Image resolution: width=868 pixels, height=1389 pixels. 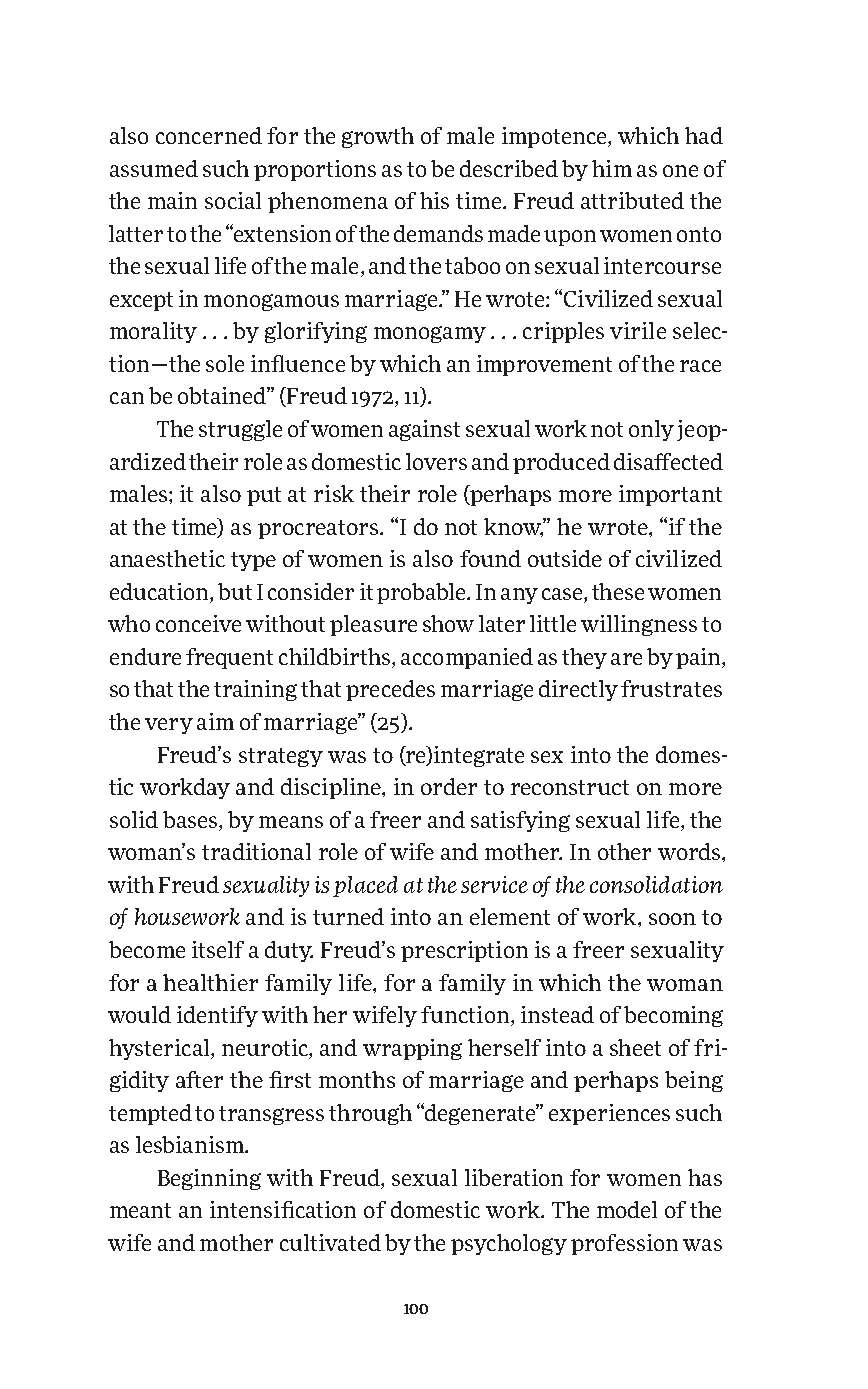 What do you see at coordinates (209, 1179) in the screenshot?
I see `Beginning` at bounding box center [209, 1179].
